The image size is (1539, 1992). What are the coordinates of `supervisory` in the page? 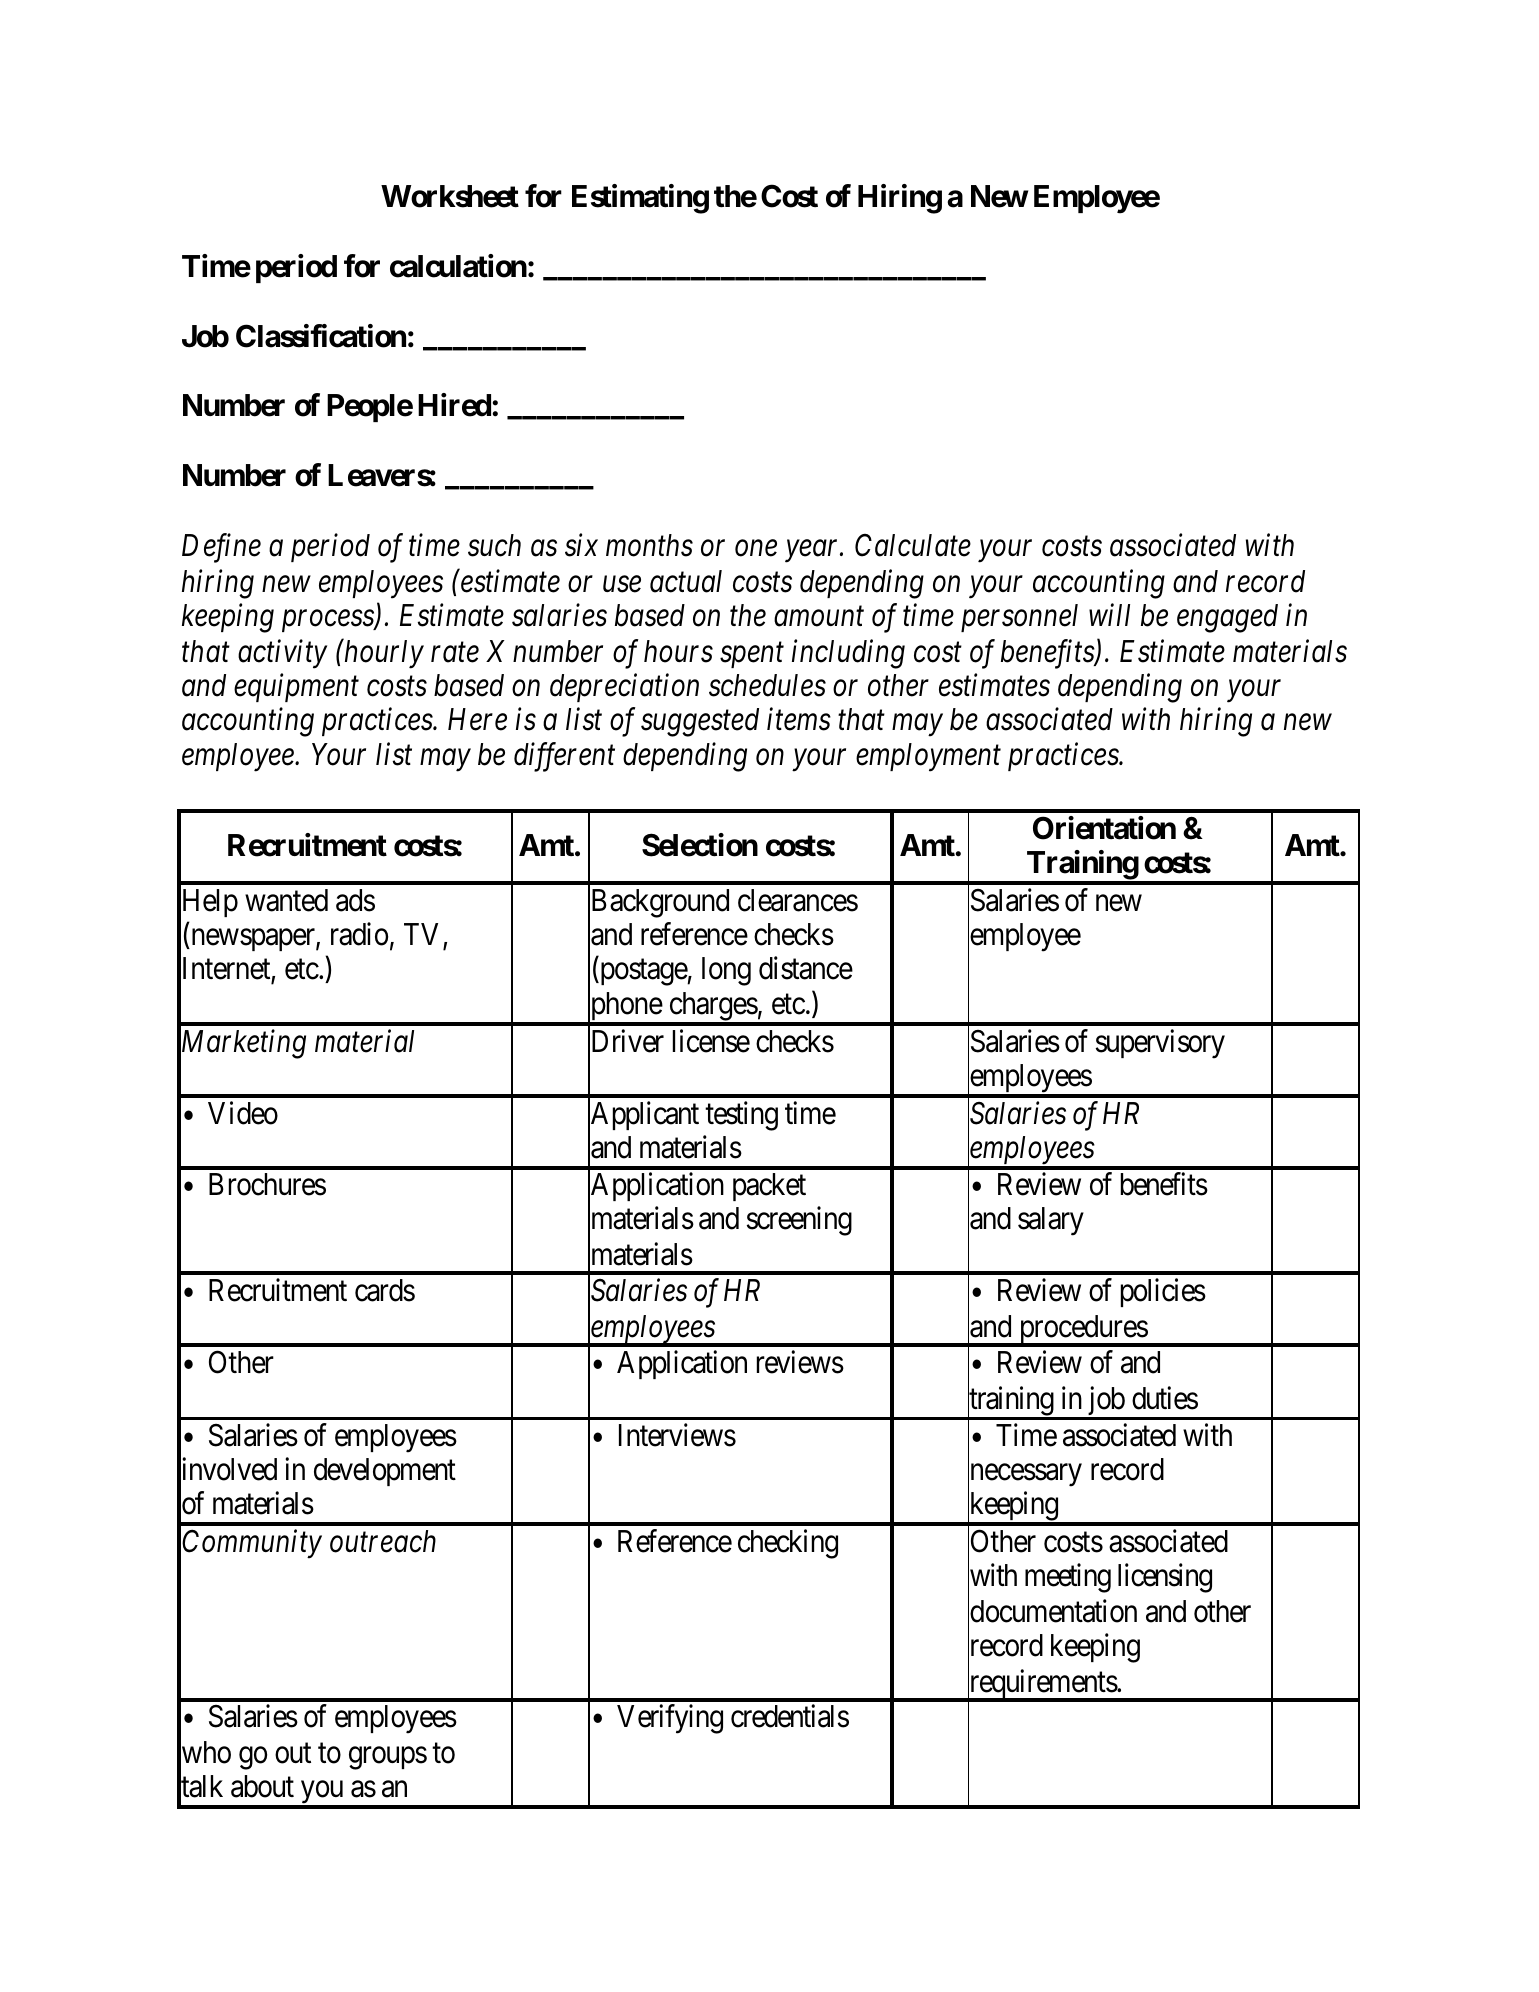 It's located at (1160, 1044).
